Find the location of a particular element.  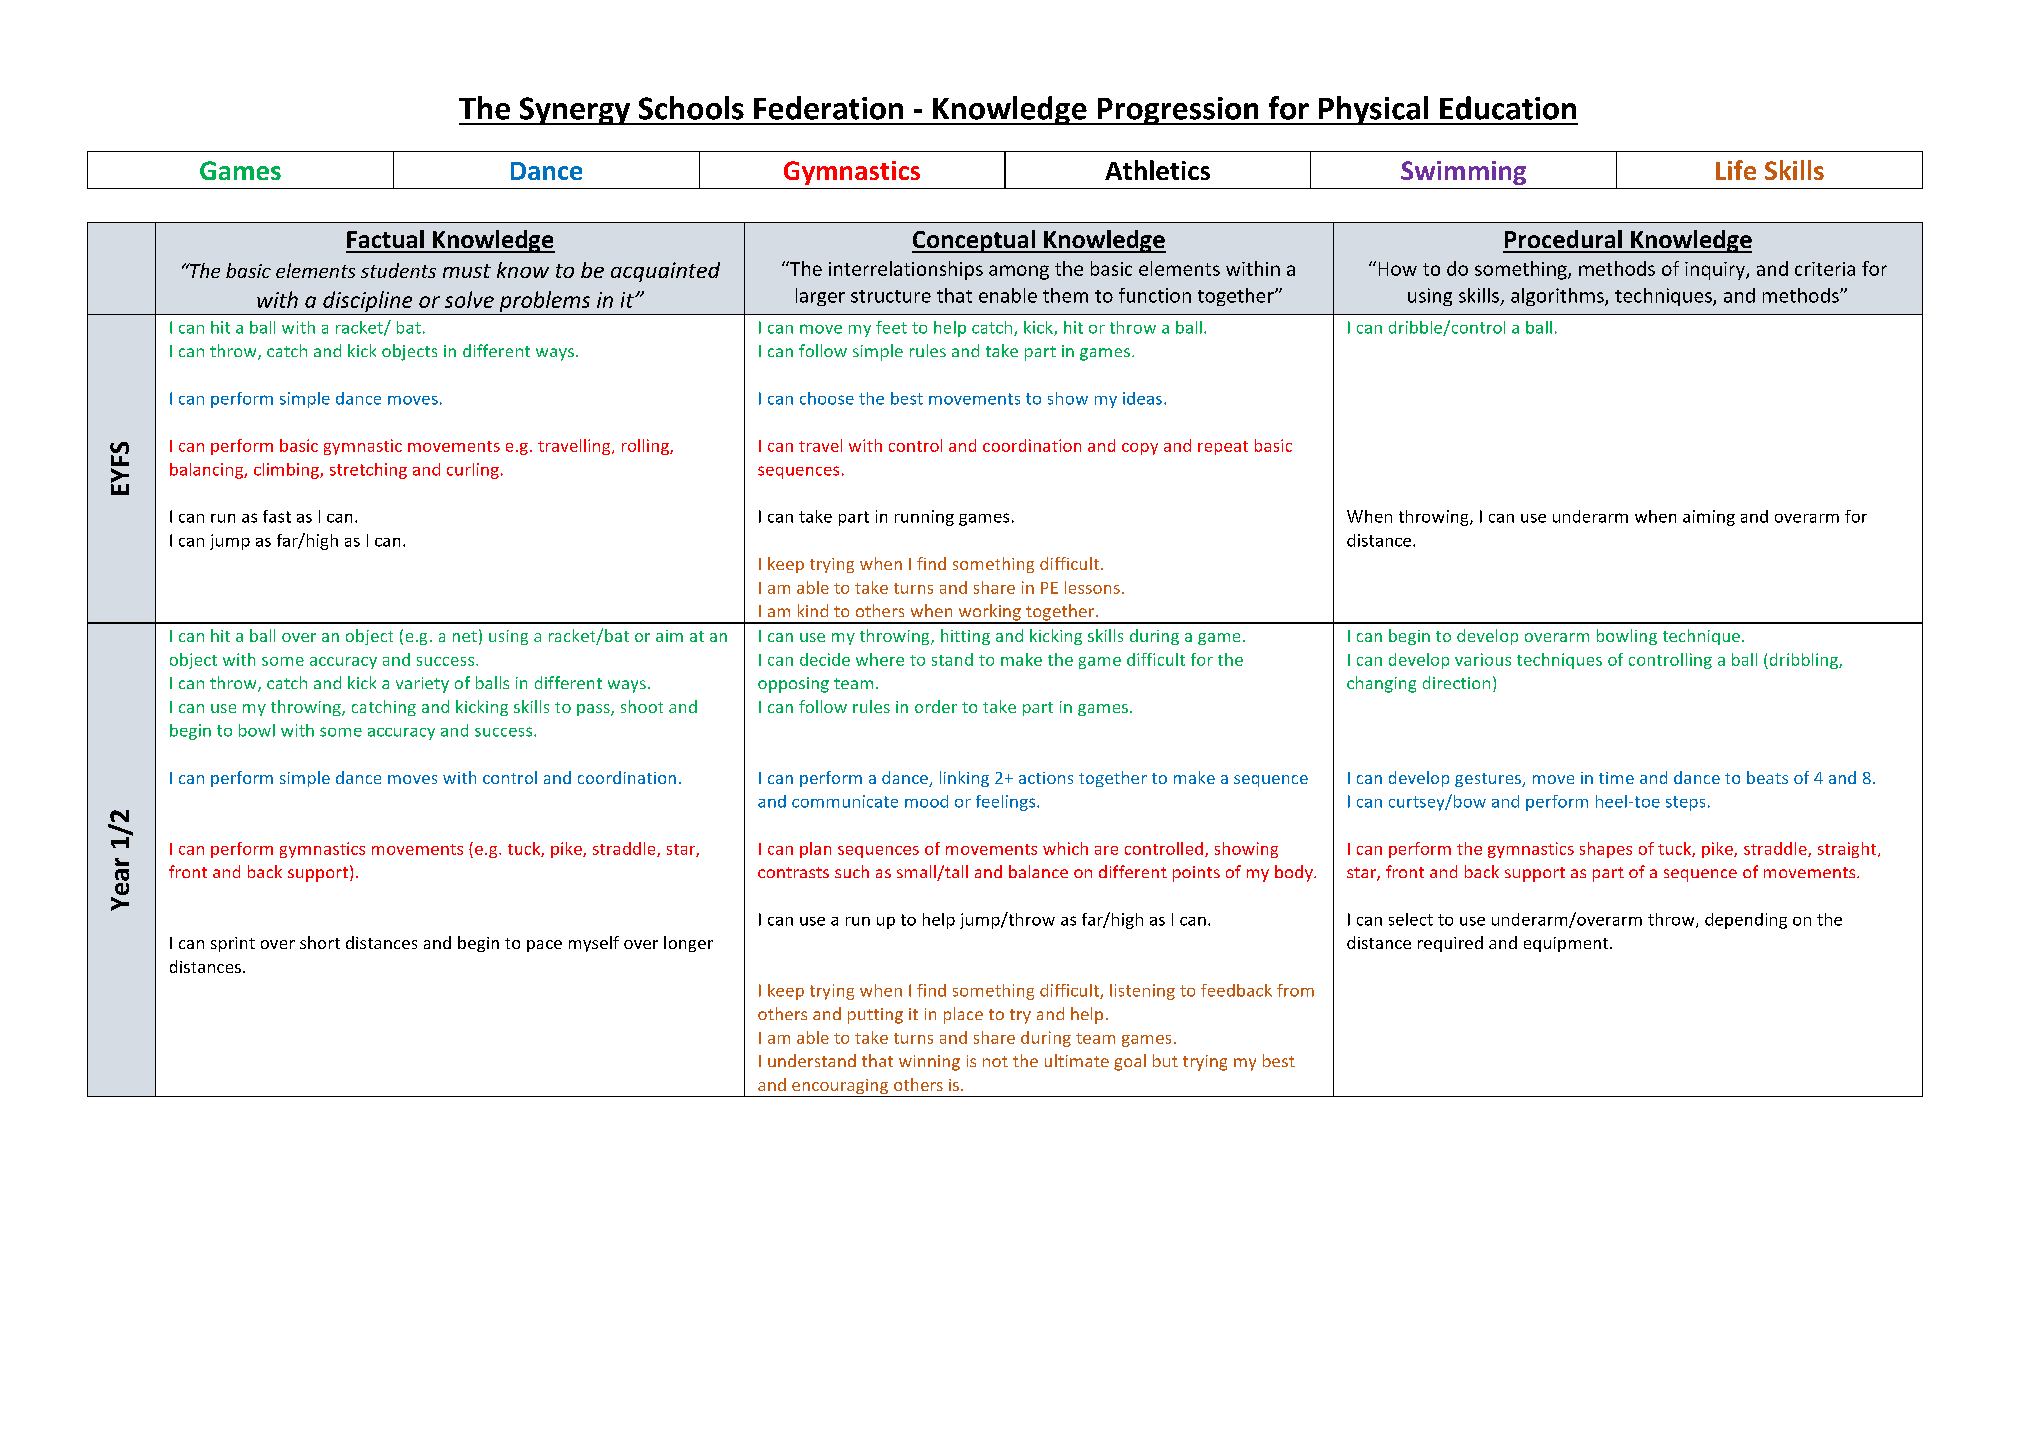

ultimate is located at coordinates (1077, 1060).
